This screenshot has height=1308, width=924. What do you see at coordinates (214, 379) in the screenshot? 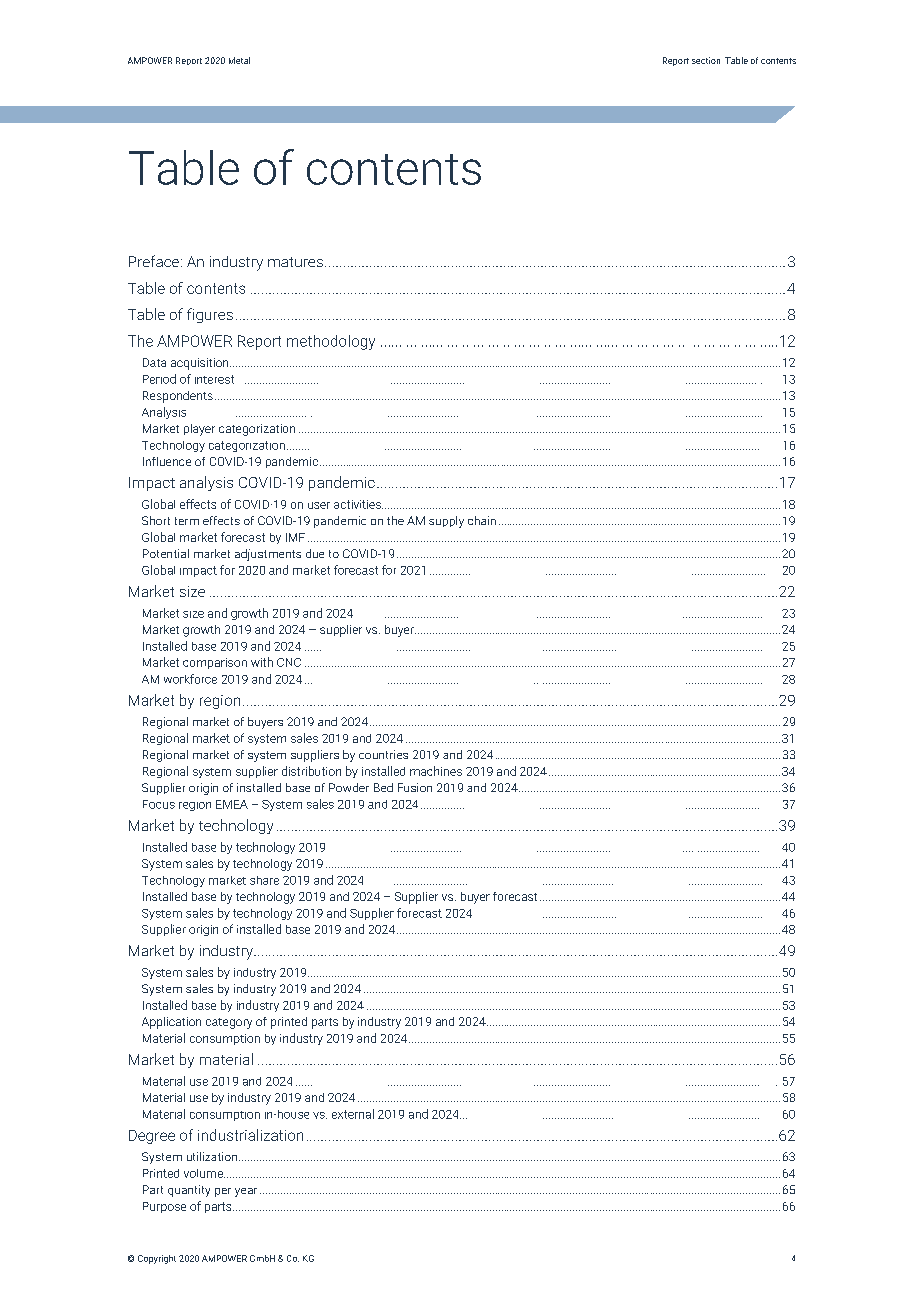
I see `interest` at bounding box center [214, 379].
